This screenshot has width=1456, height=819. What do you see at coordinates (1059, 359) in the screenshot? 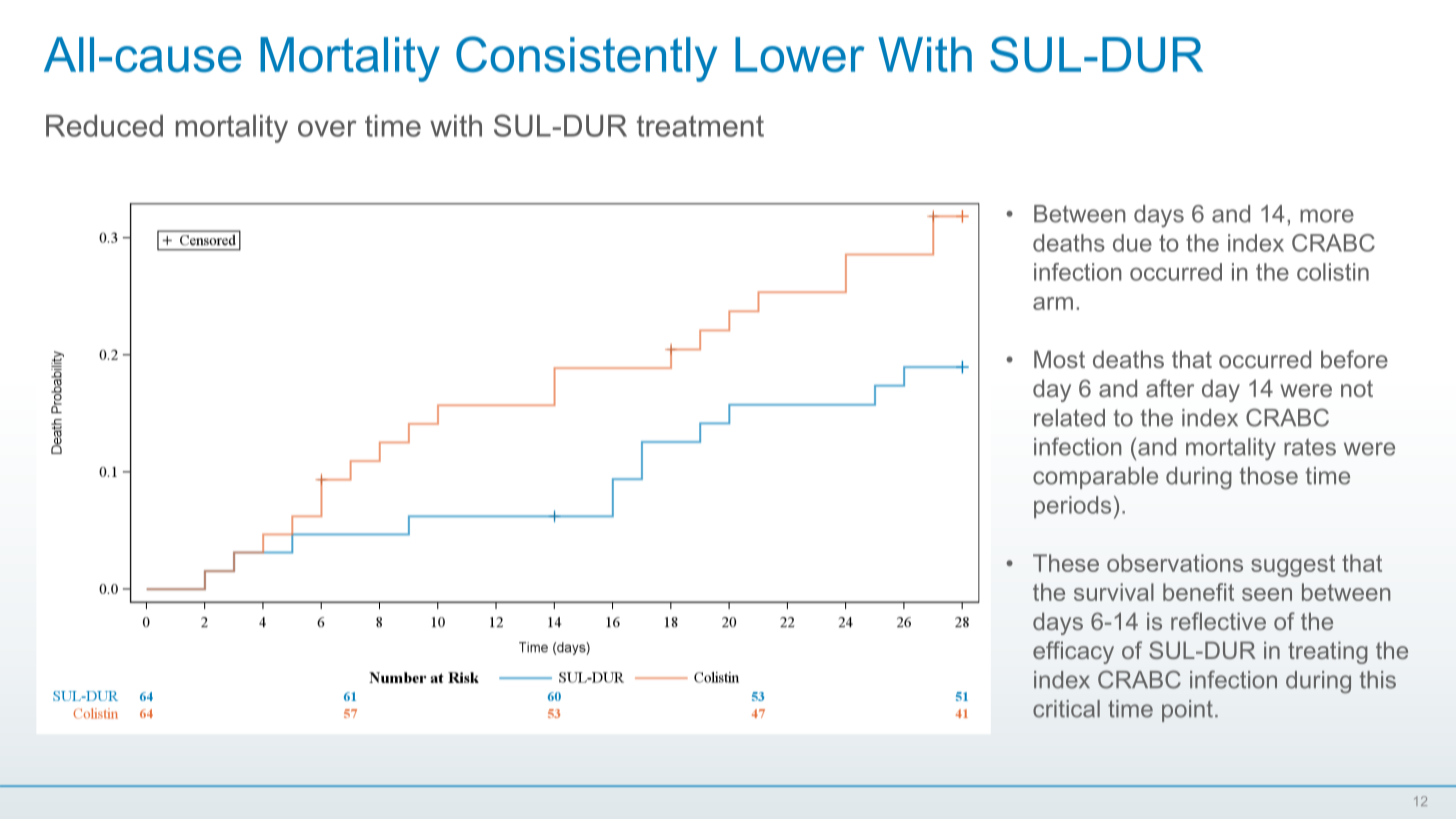
I see `Most` at bounding box center [1059, 359].
